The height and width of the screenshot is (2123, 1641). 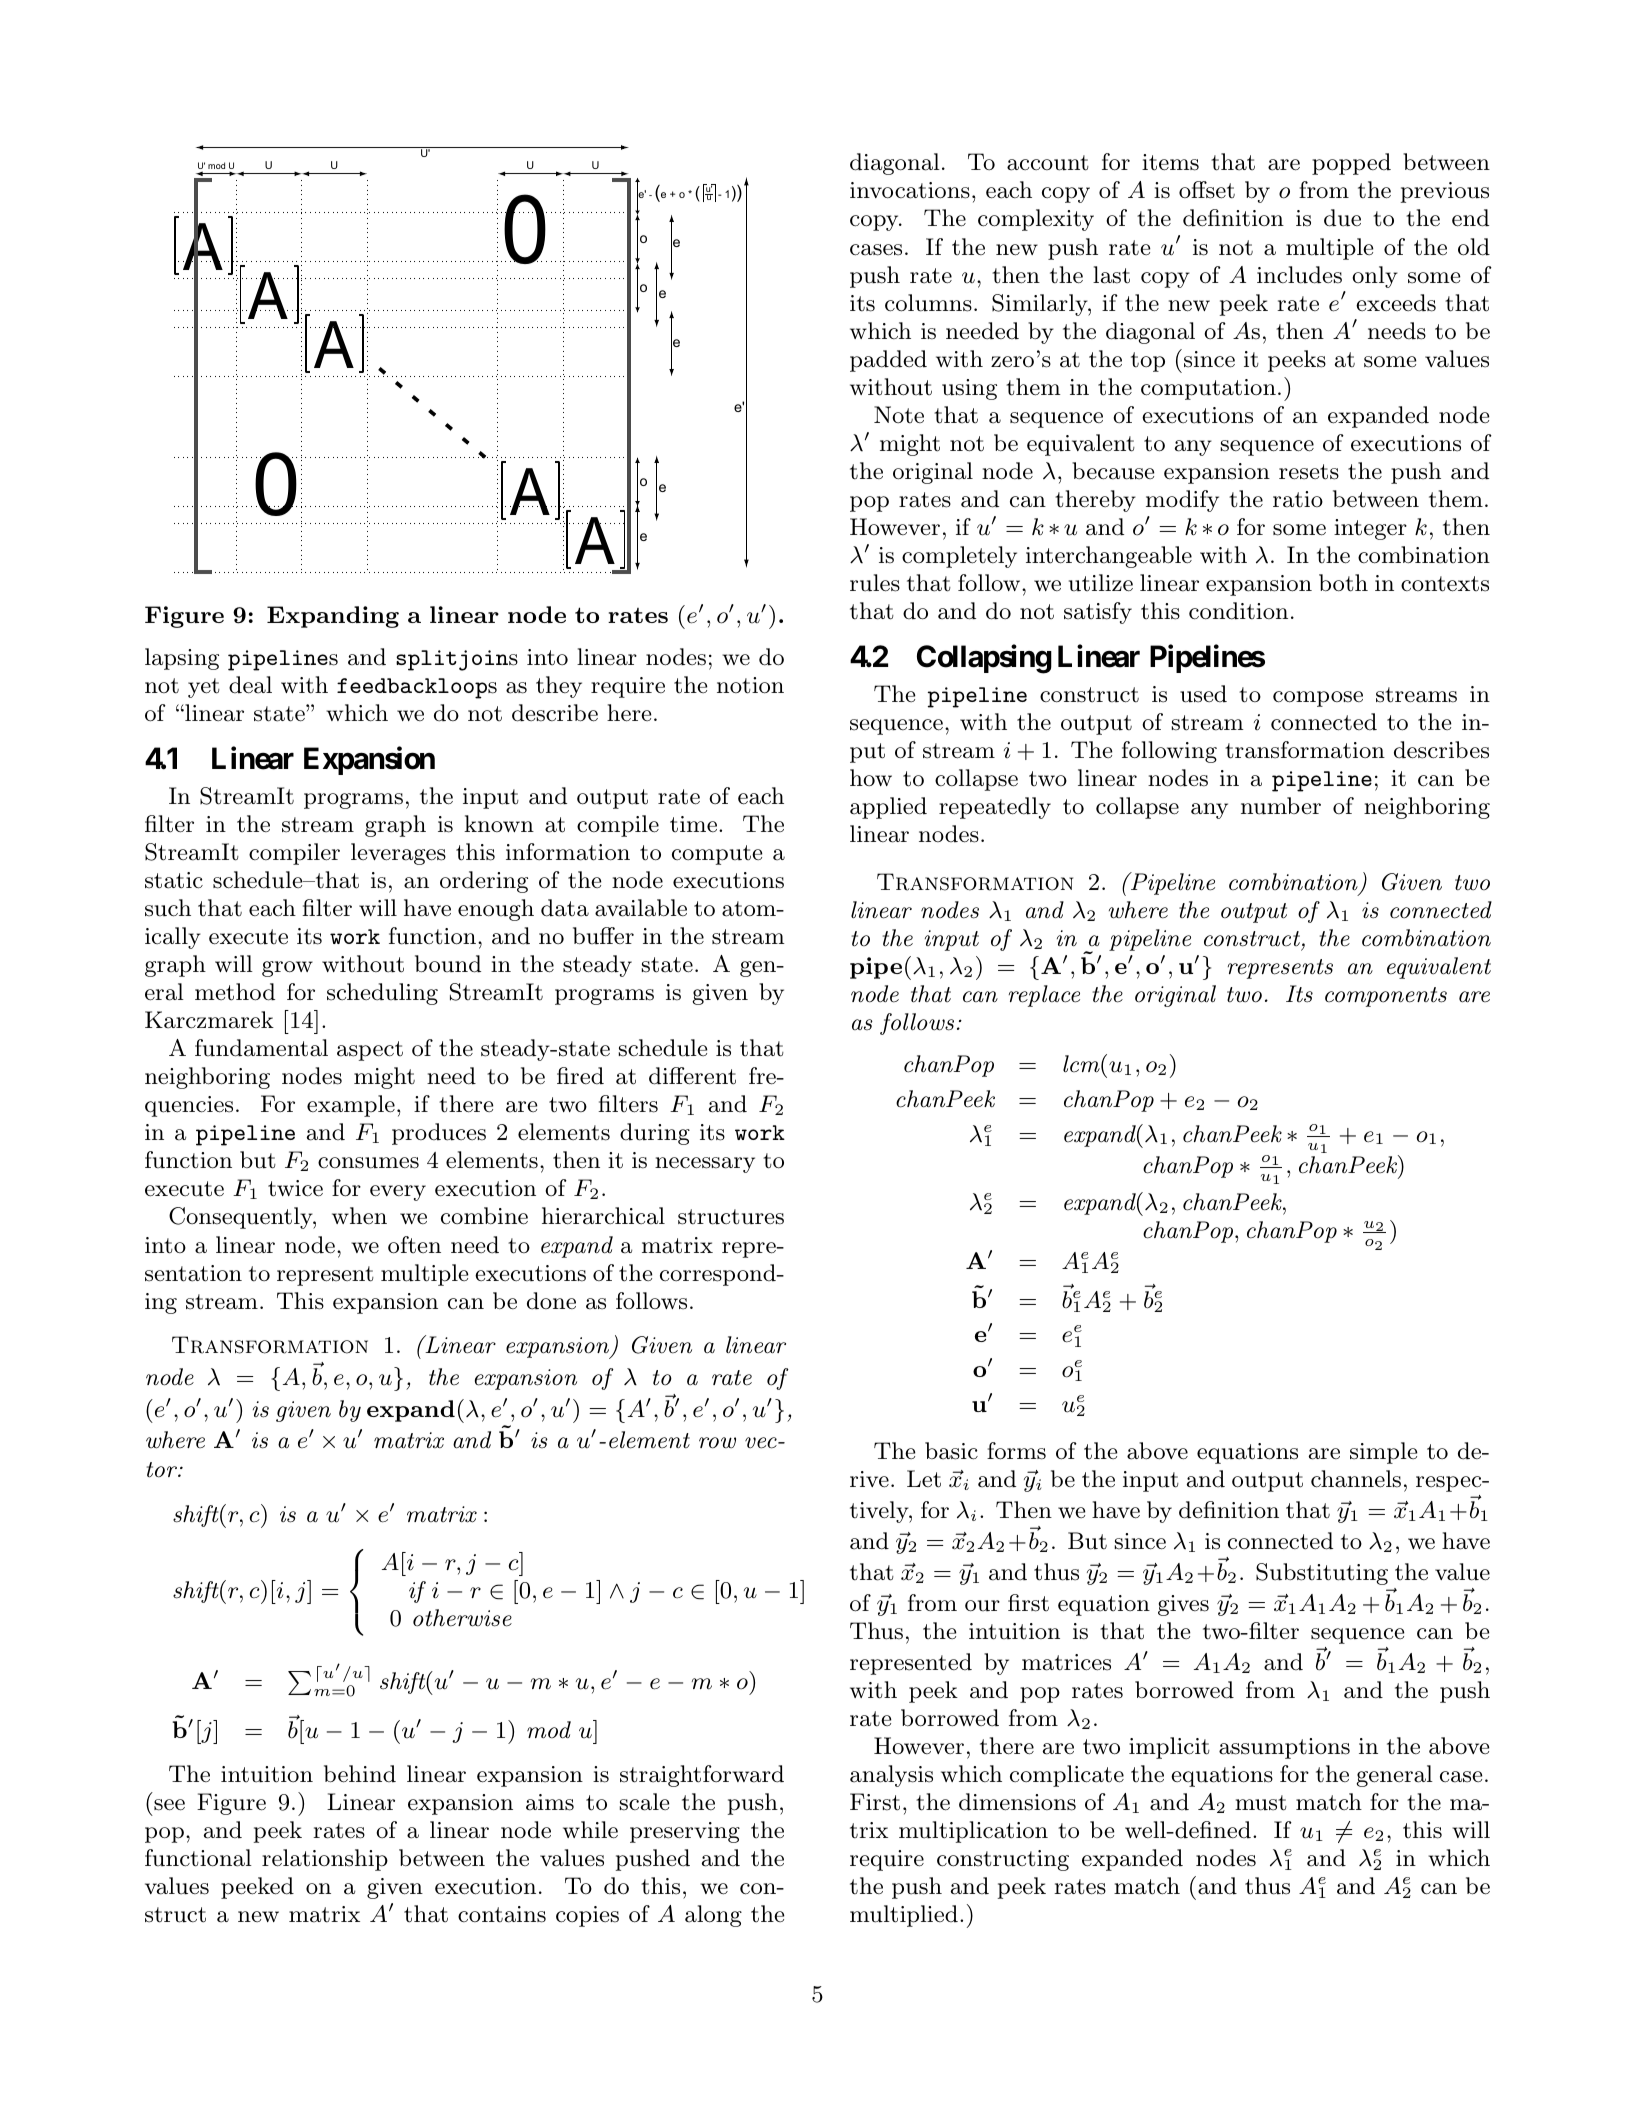 What do you see at coordinates (692, 1076) in the screenshot?
I see `different` at bounding box center [692, 1076].
